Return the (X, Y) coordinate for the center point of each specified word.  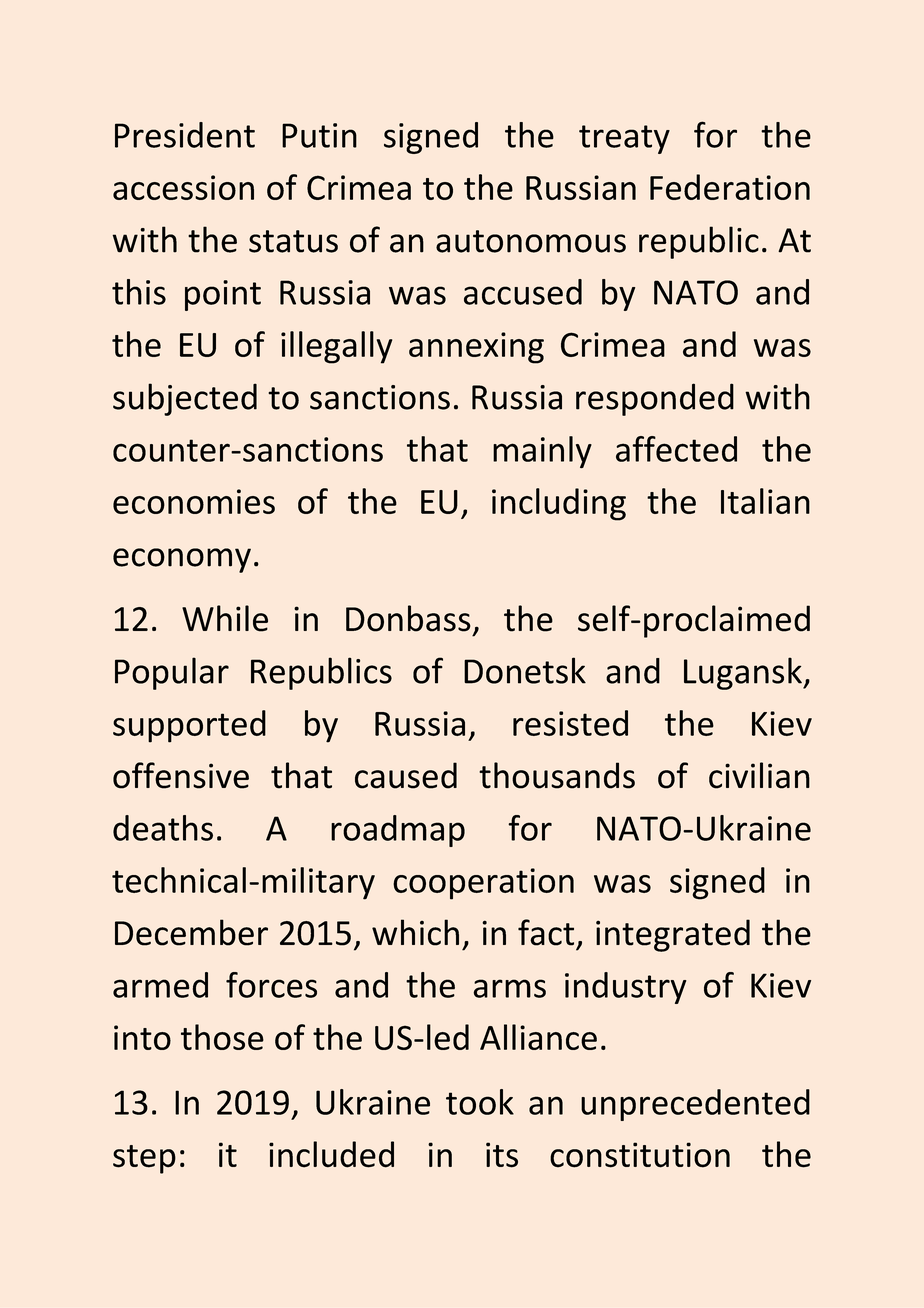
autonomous (531, 241)
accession (183, 187)
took (480, 1102)
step (144, 1159)
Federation (730, 187)
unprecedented (695, 1105)
